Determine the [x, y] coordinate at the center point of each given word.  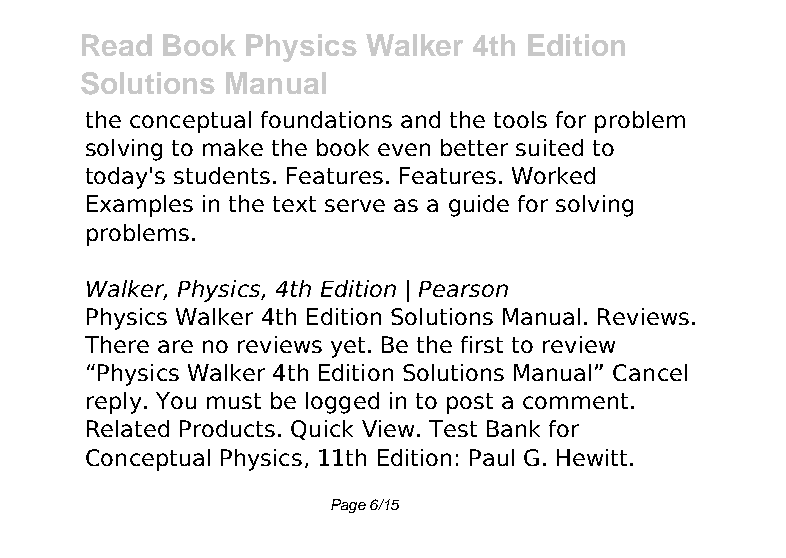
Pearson [463, 289]
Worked [553, 175]
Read [117, 45]
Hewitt [592, 457]
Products [227, 428]
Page [348, 506]
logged [342, 403]
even [404, 149]
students [222, 175]
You [176, 400]
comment [575, 401]
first [482, 344]
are [175, 346]
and [420, 119]
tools [520, 119]
